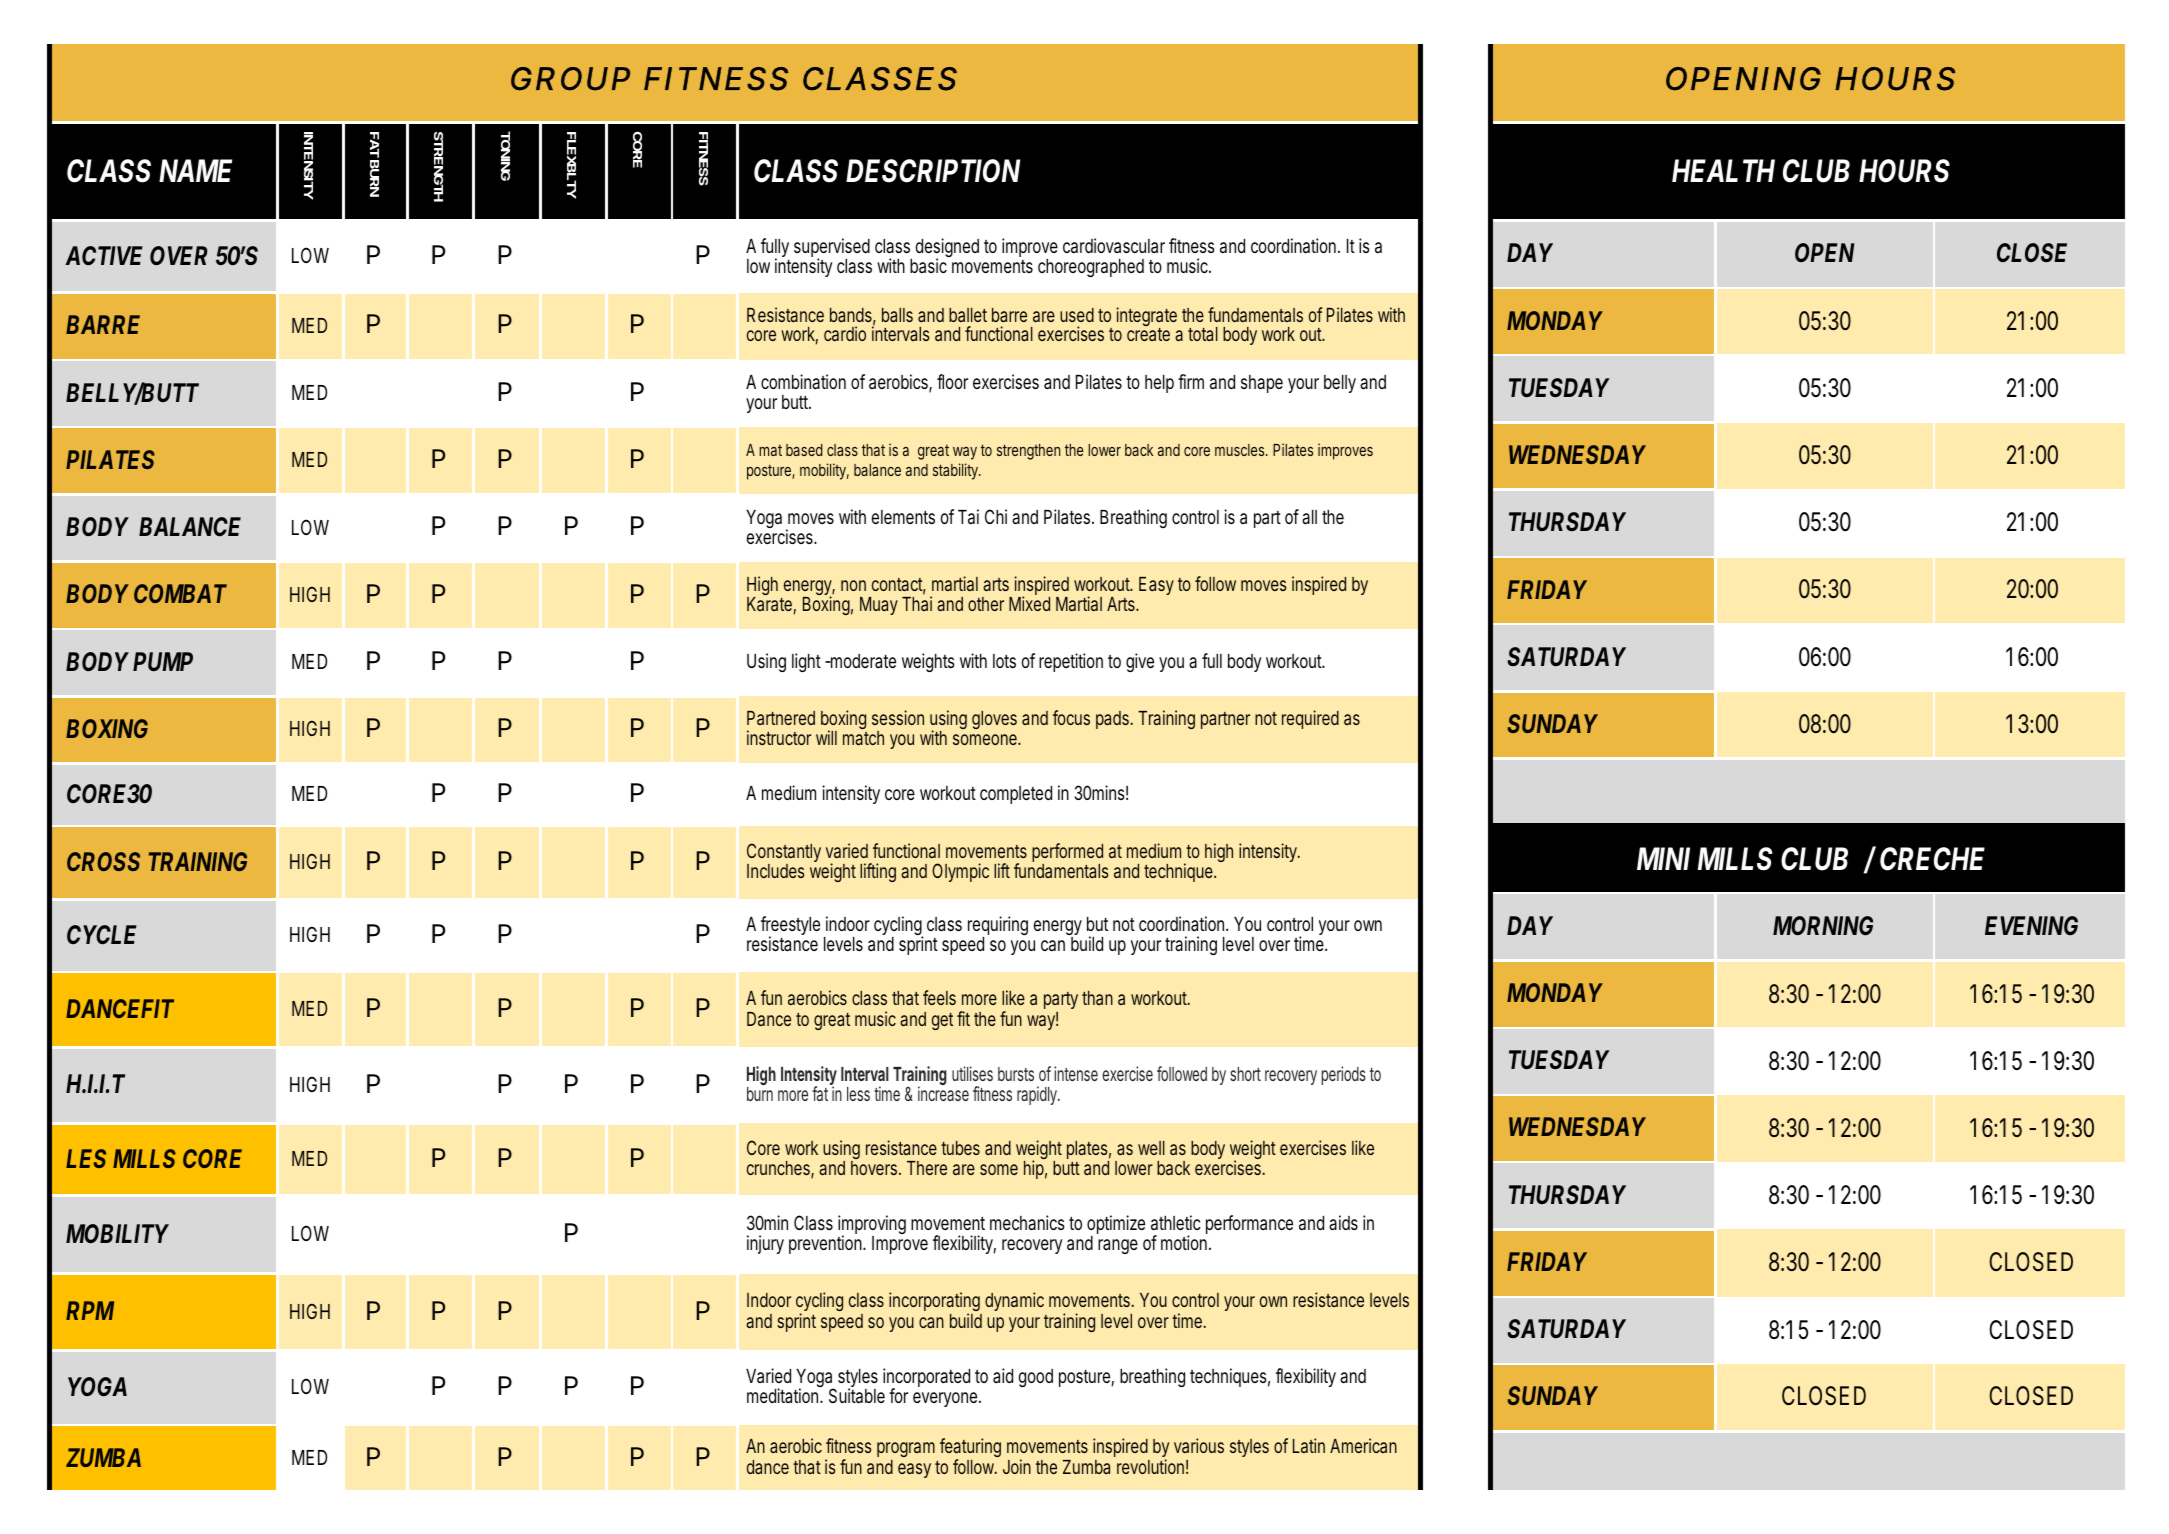 This screenshot has width=2169, height=1534. Describe the element at coordinates (1262, 384) in the screenshot. I see `shape` at that location.
